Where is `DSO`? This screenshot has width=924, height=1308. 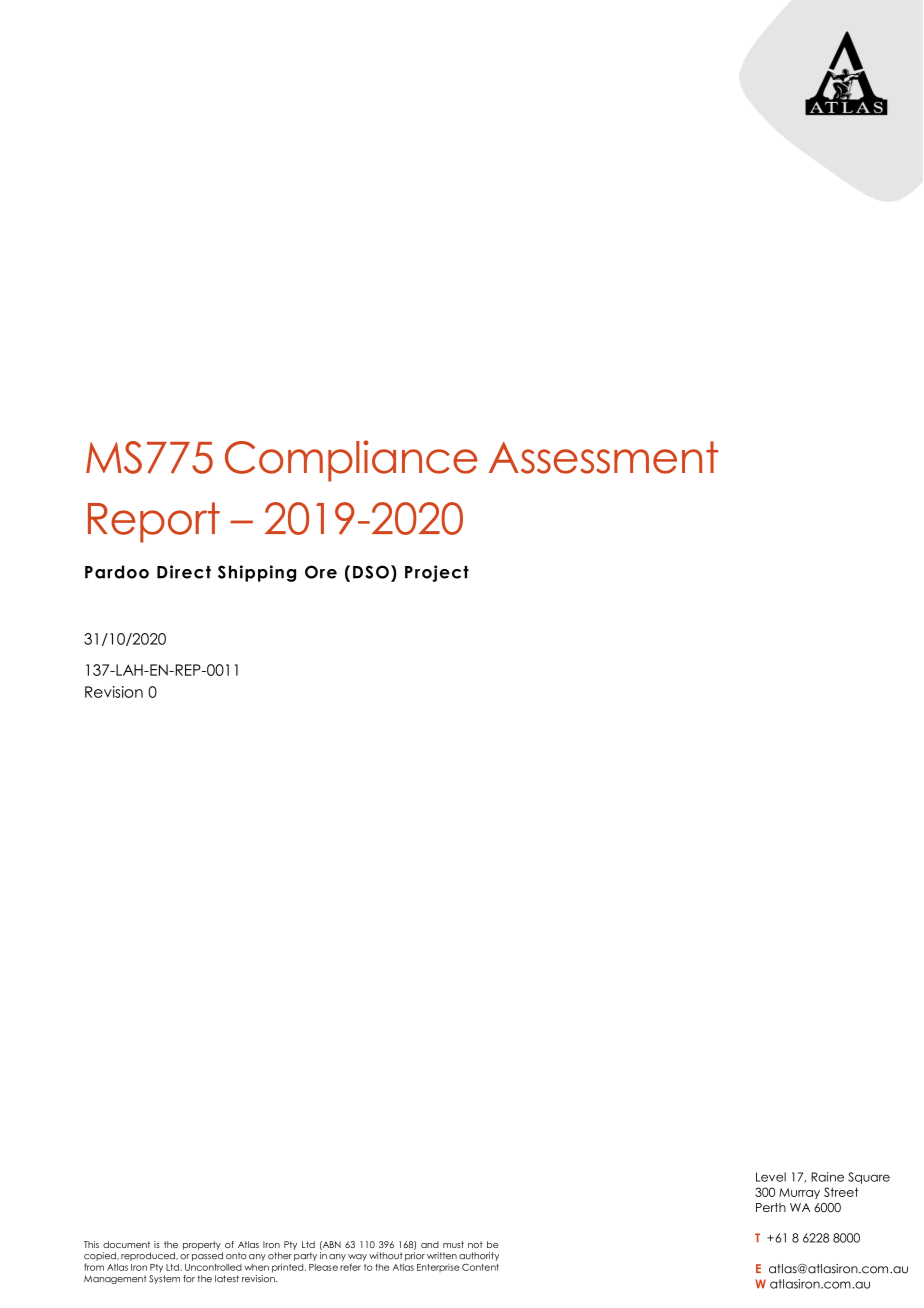 DSO is located at coordinates (371, 572).
